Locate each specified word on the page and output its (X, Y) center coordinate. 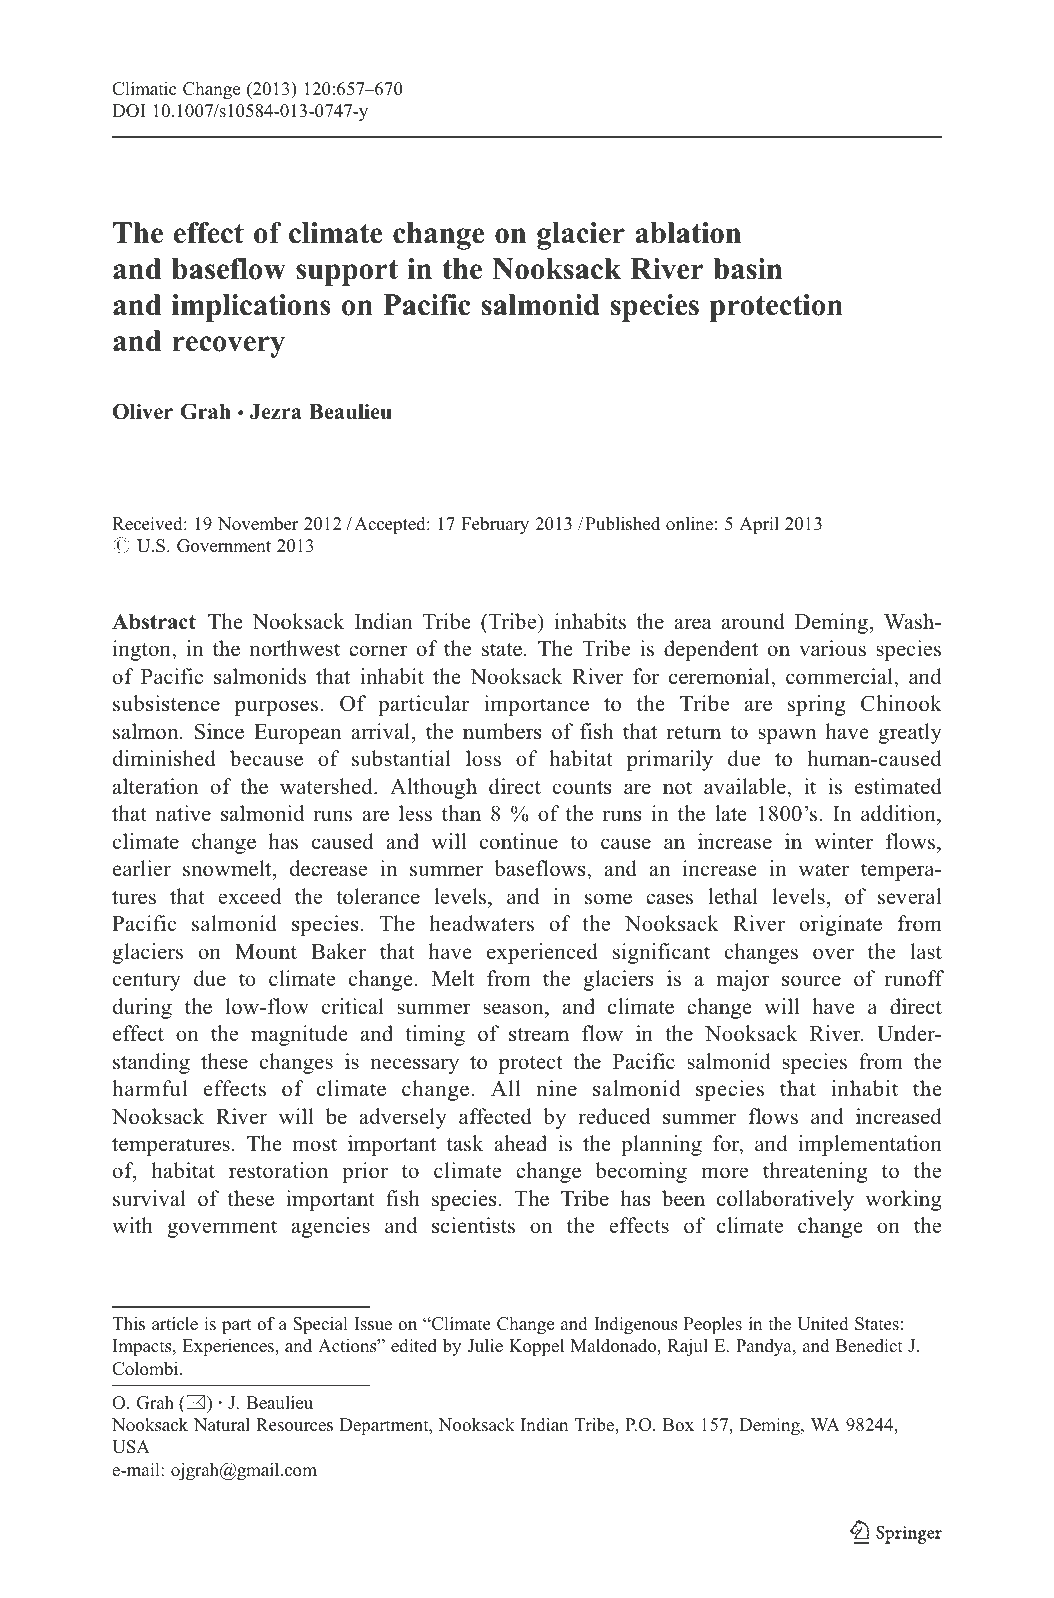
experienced (542, 953)
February (495, 525)
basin (748, 269)
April (759, 525)
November (258, 524)
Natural (222, 1424)
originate (841, 925)
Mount (266, 952)
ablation (688, 233)
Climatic (144, 89)
